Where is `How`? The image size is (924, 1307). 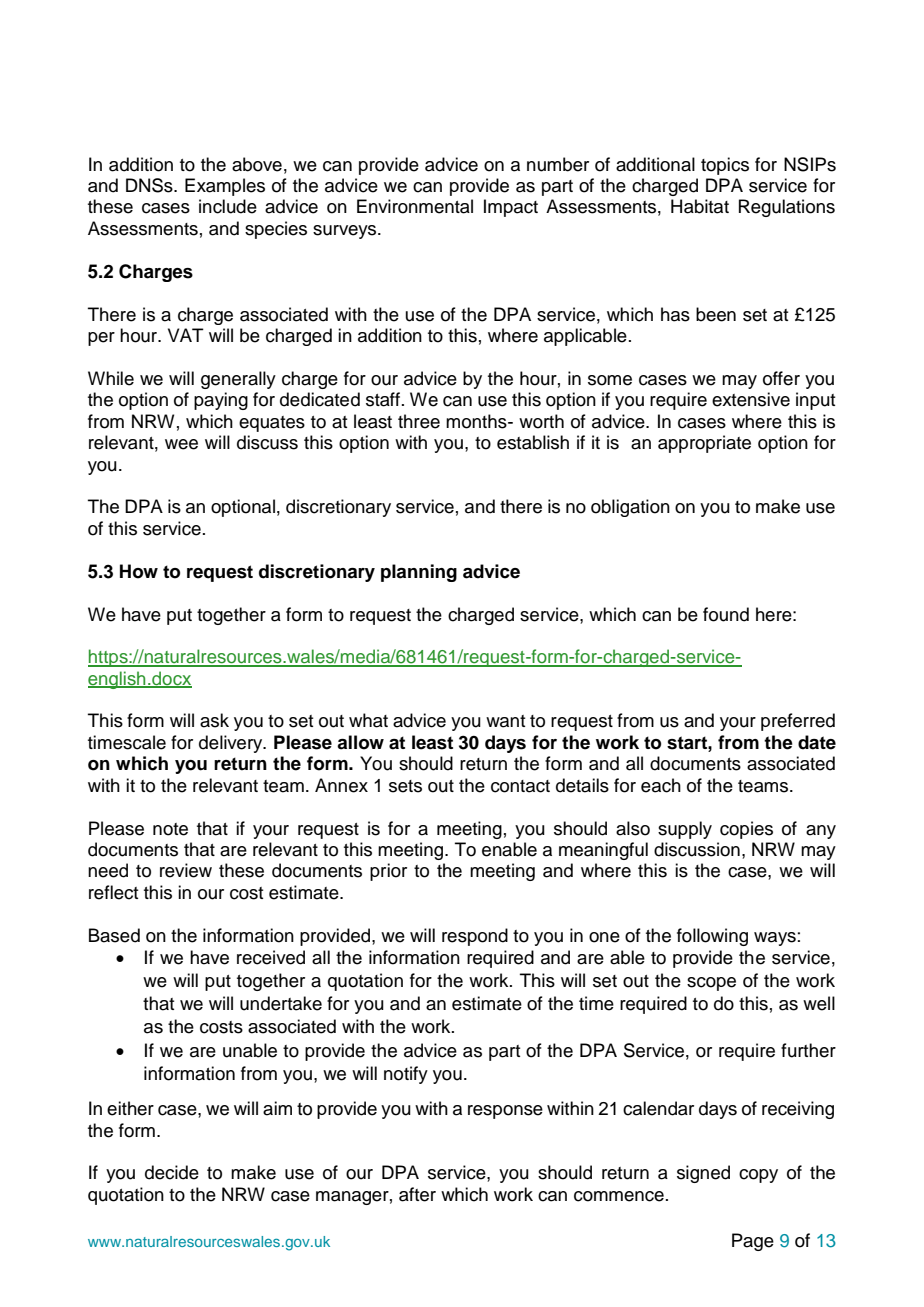 How is located at coordinates (139, 571).
